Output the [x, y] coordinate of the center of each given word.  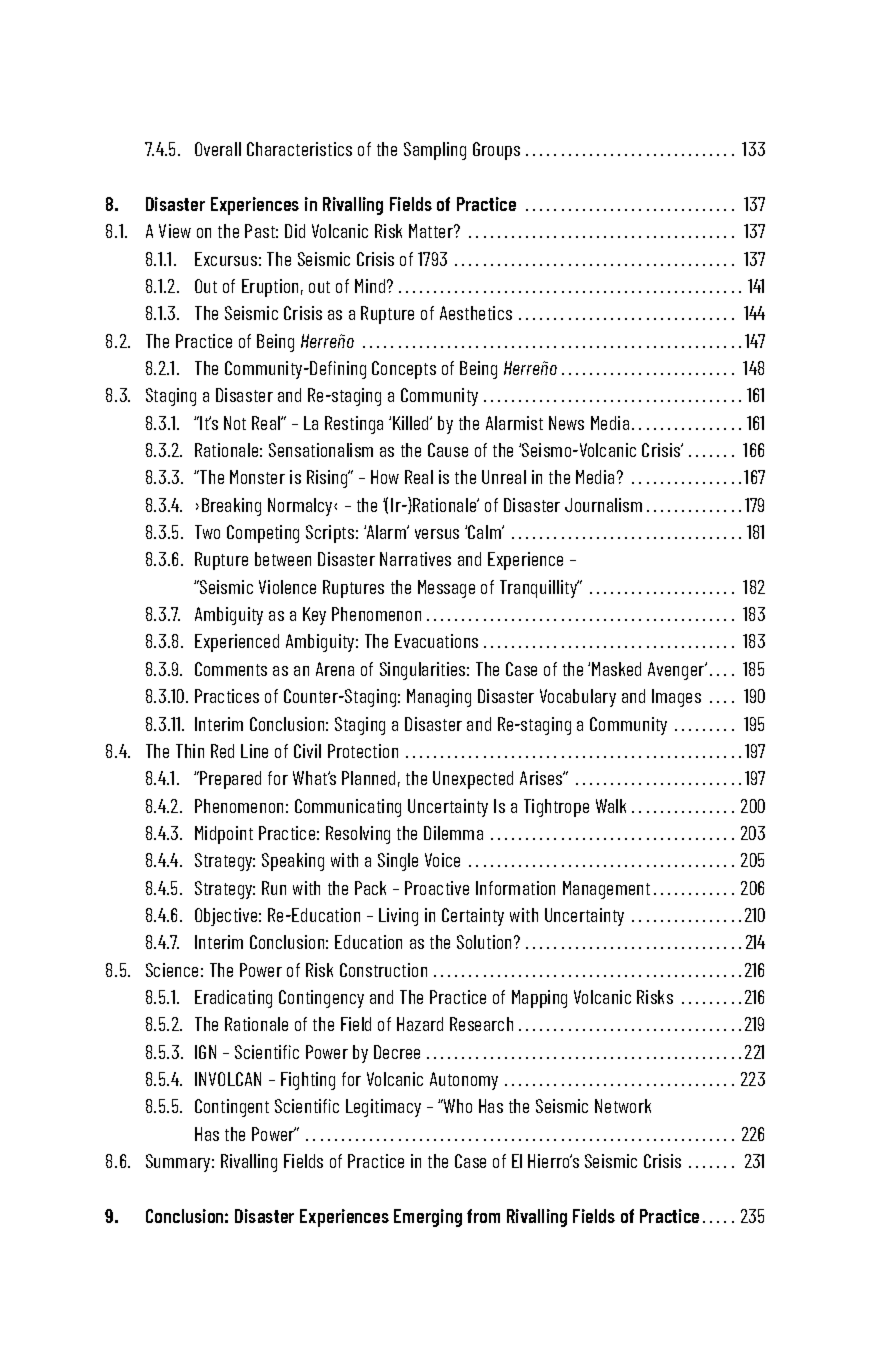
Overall [218, 149]
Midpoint [224, 835]
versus [437, 534]
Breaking [231, 507]
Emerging [428, 1218]
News [566, 423]
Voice [442, 860]
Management [606, 890]
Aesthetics [476, 313]
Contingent [232, 1108]
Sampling [435, 151]
